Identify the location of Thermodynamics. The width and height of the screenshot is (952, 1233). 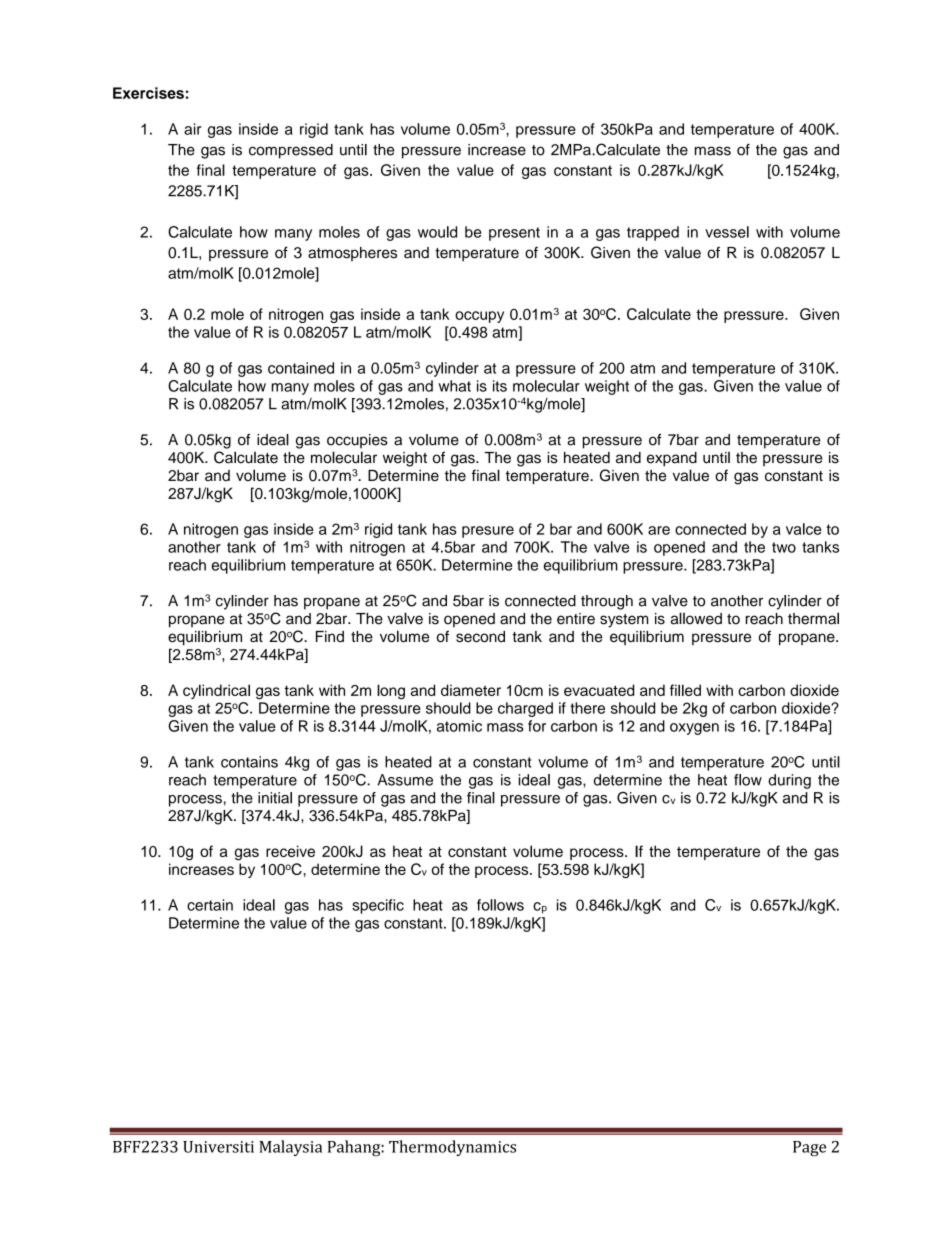
(452, 1148).
